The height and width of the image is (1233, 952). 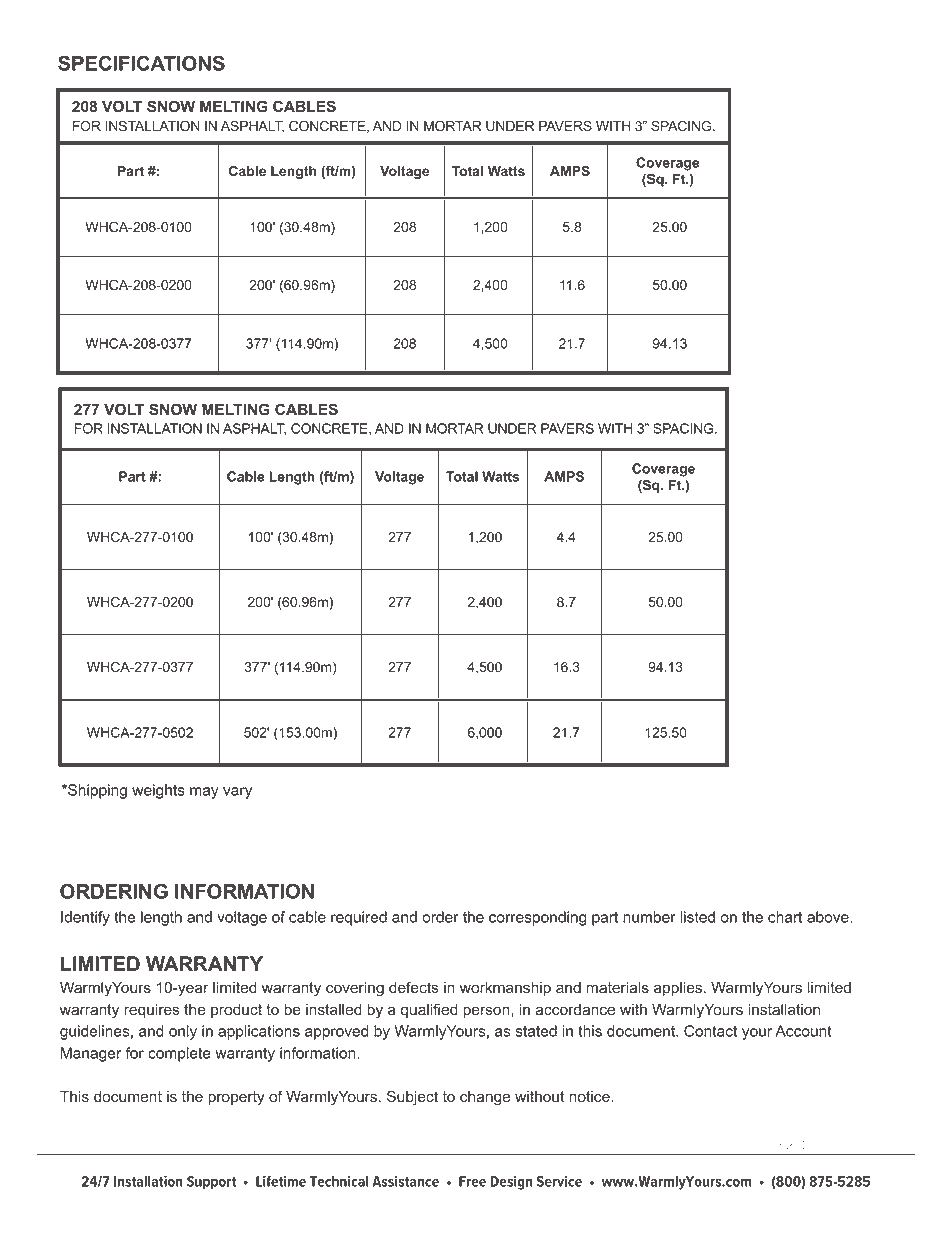 What do you see at coordinates (85, 918) in the image?
I see `Identify` at bounding box center [85, 918].
